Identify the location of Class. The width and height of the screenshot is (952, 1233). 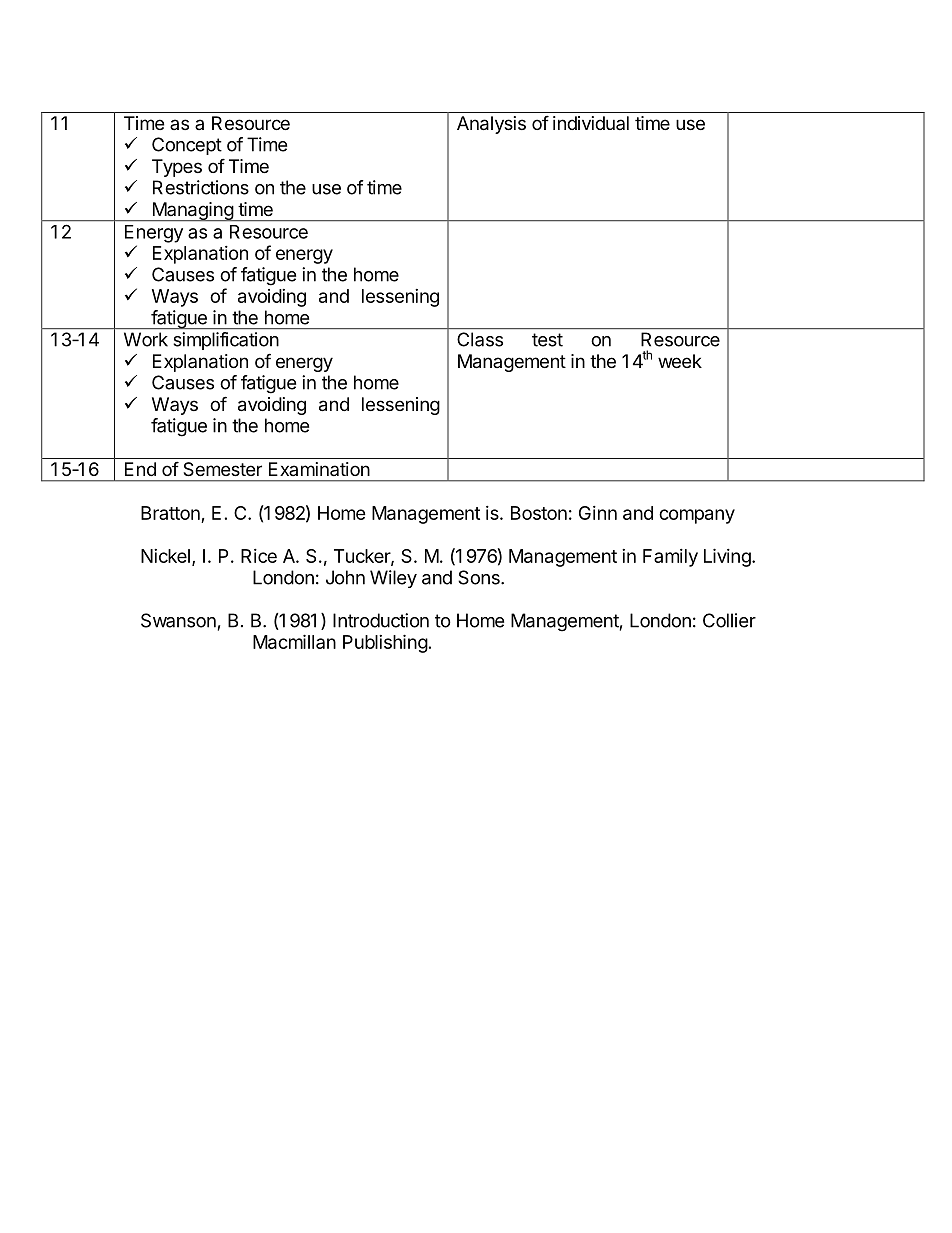
(480, 339).
